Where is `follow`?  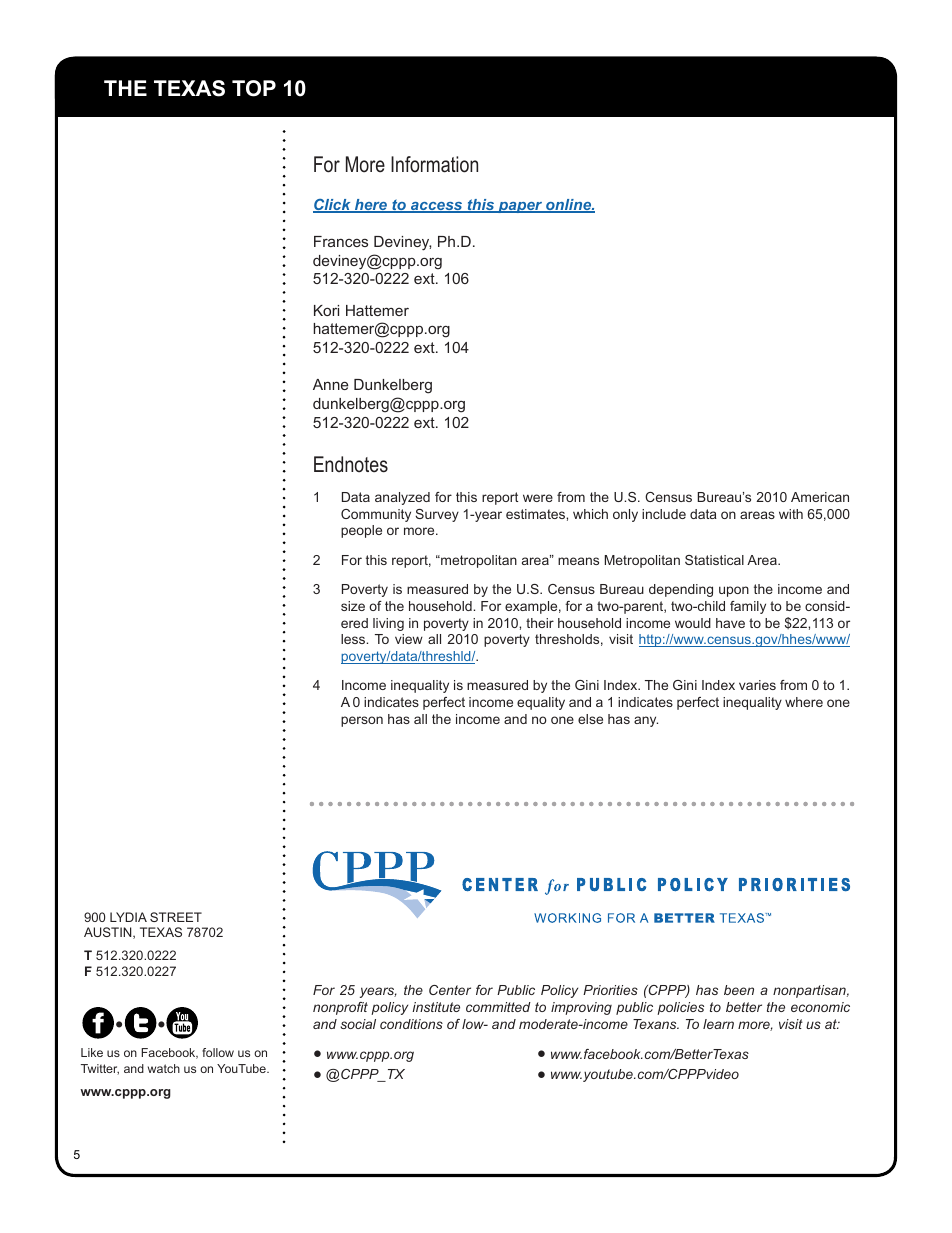 follow is located at coordinates (218, 1052).
